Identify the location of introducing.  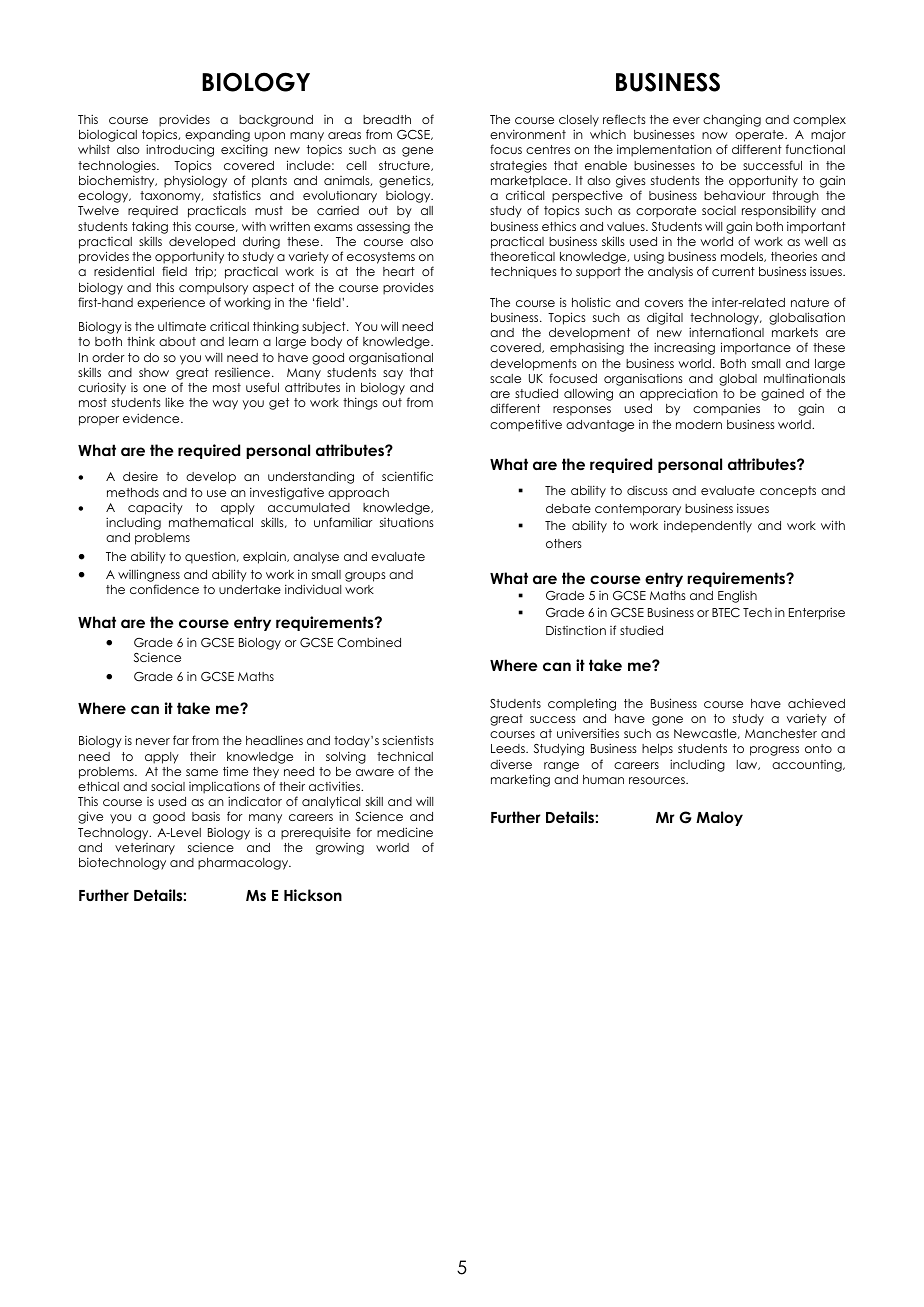
(180, 150).
